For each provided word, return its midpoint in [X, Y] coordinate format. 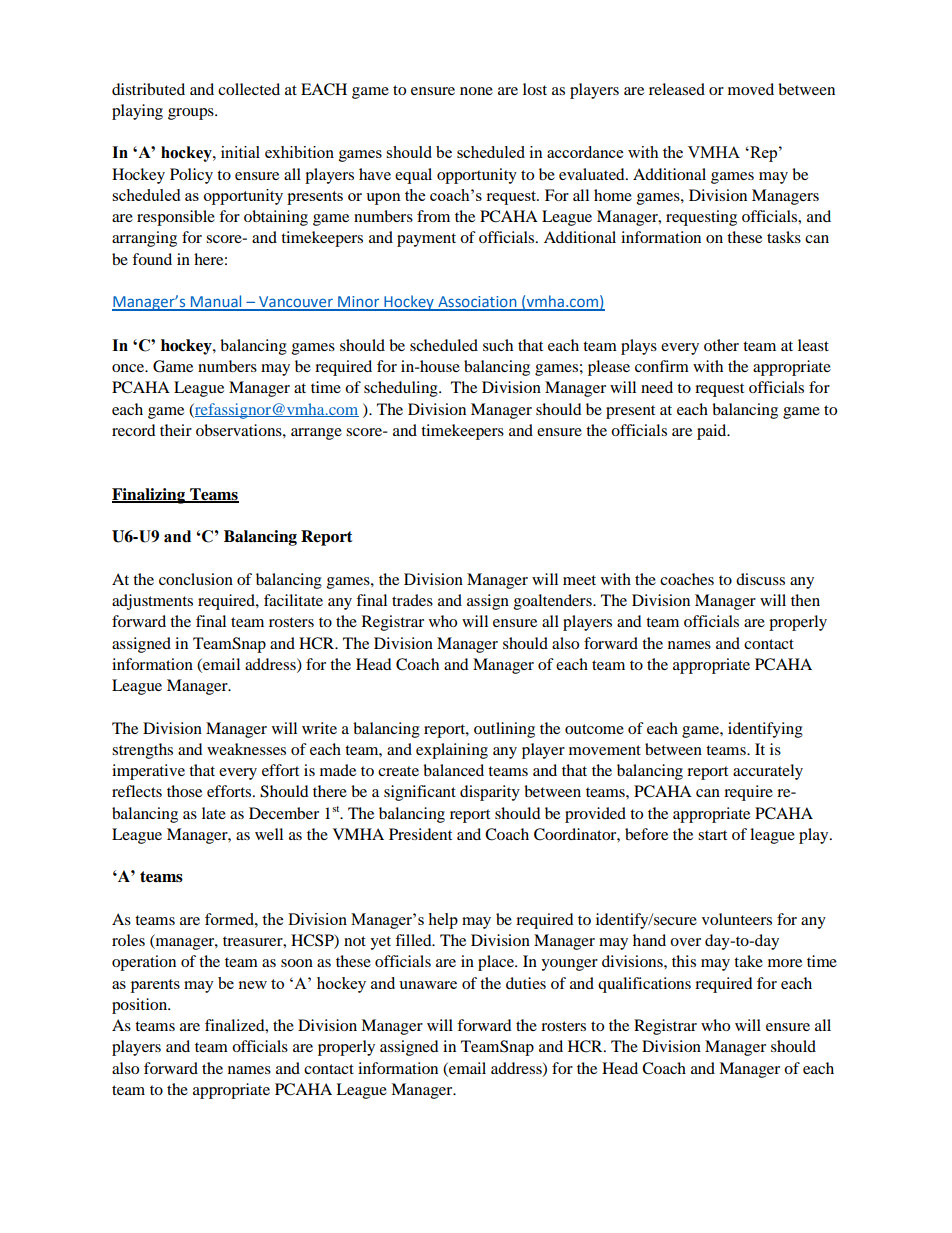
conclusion [196, 579]
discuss [760, 579]
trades [412, 600]
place [497, 963]
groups [192, 114]
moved [751, 89]
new [252, 985]
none [476, 91]
